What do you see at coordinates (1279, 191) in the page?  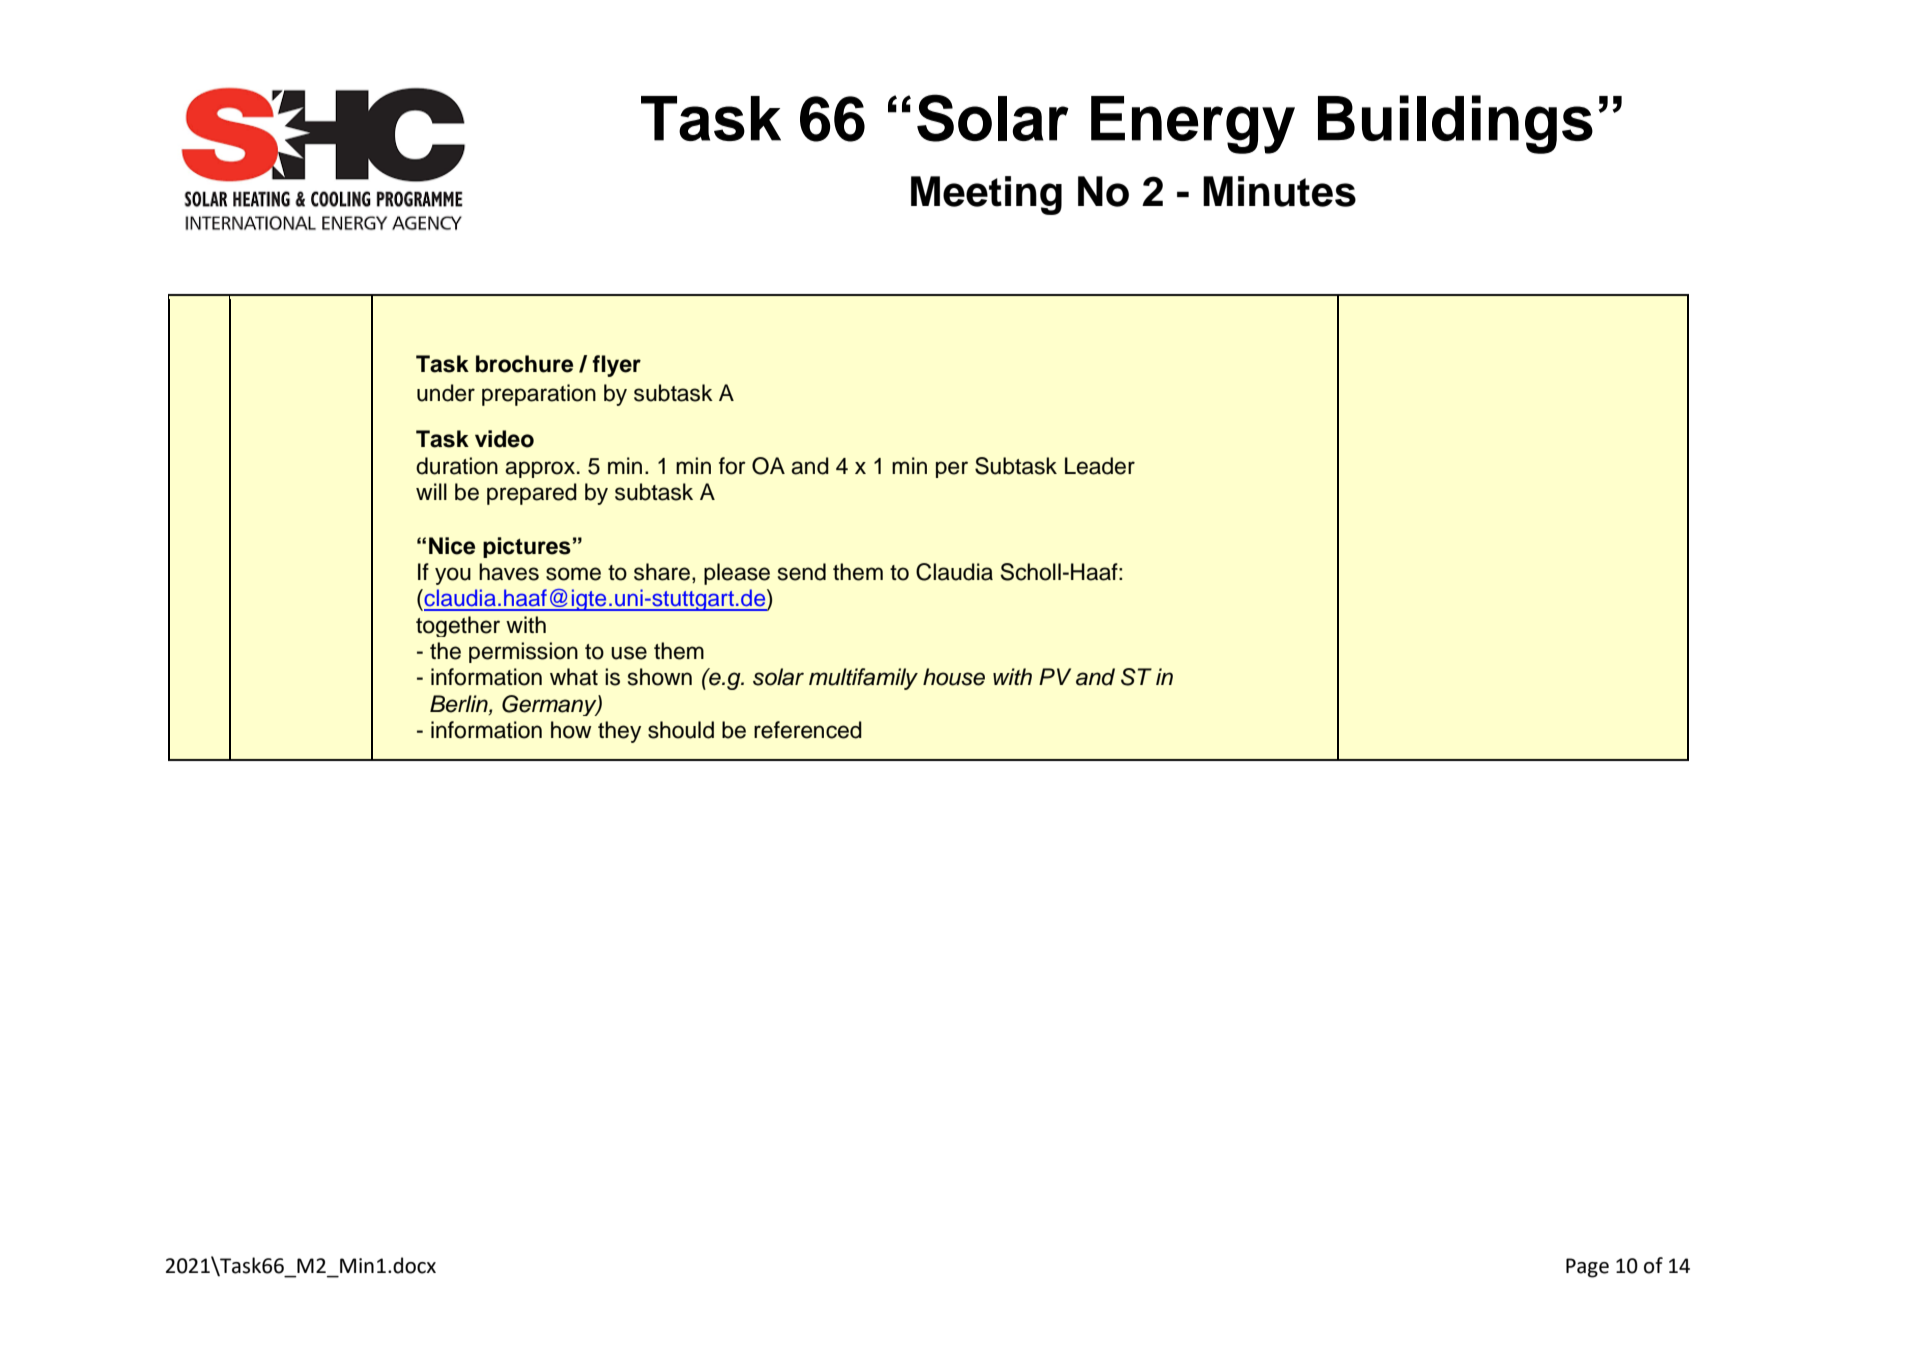 I see `Minutes` at bounding box center [1279, 191].
